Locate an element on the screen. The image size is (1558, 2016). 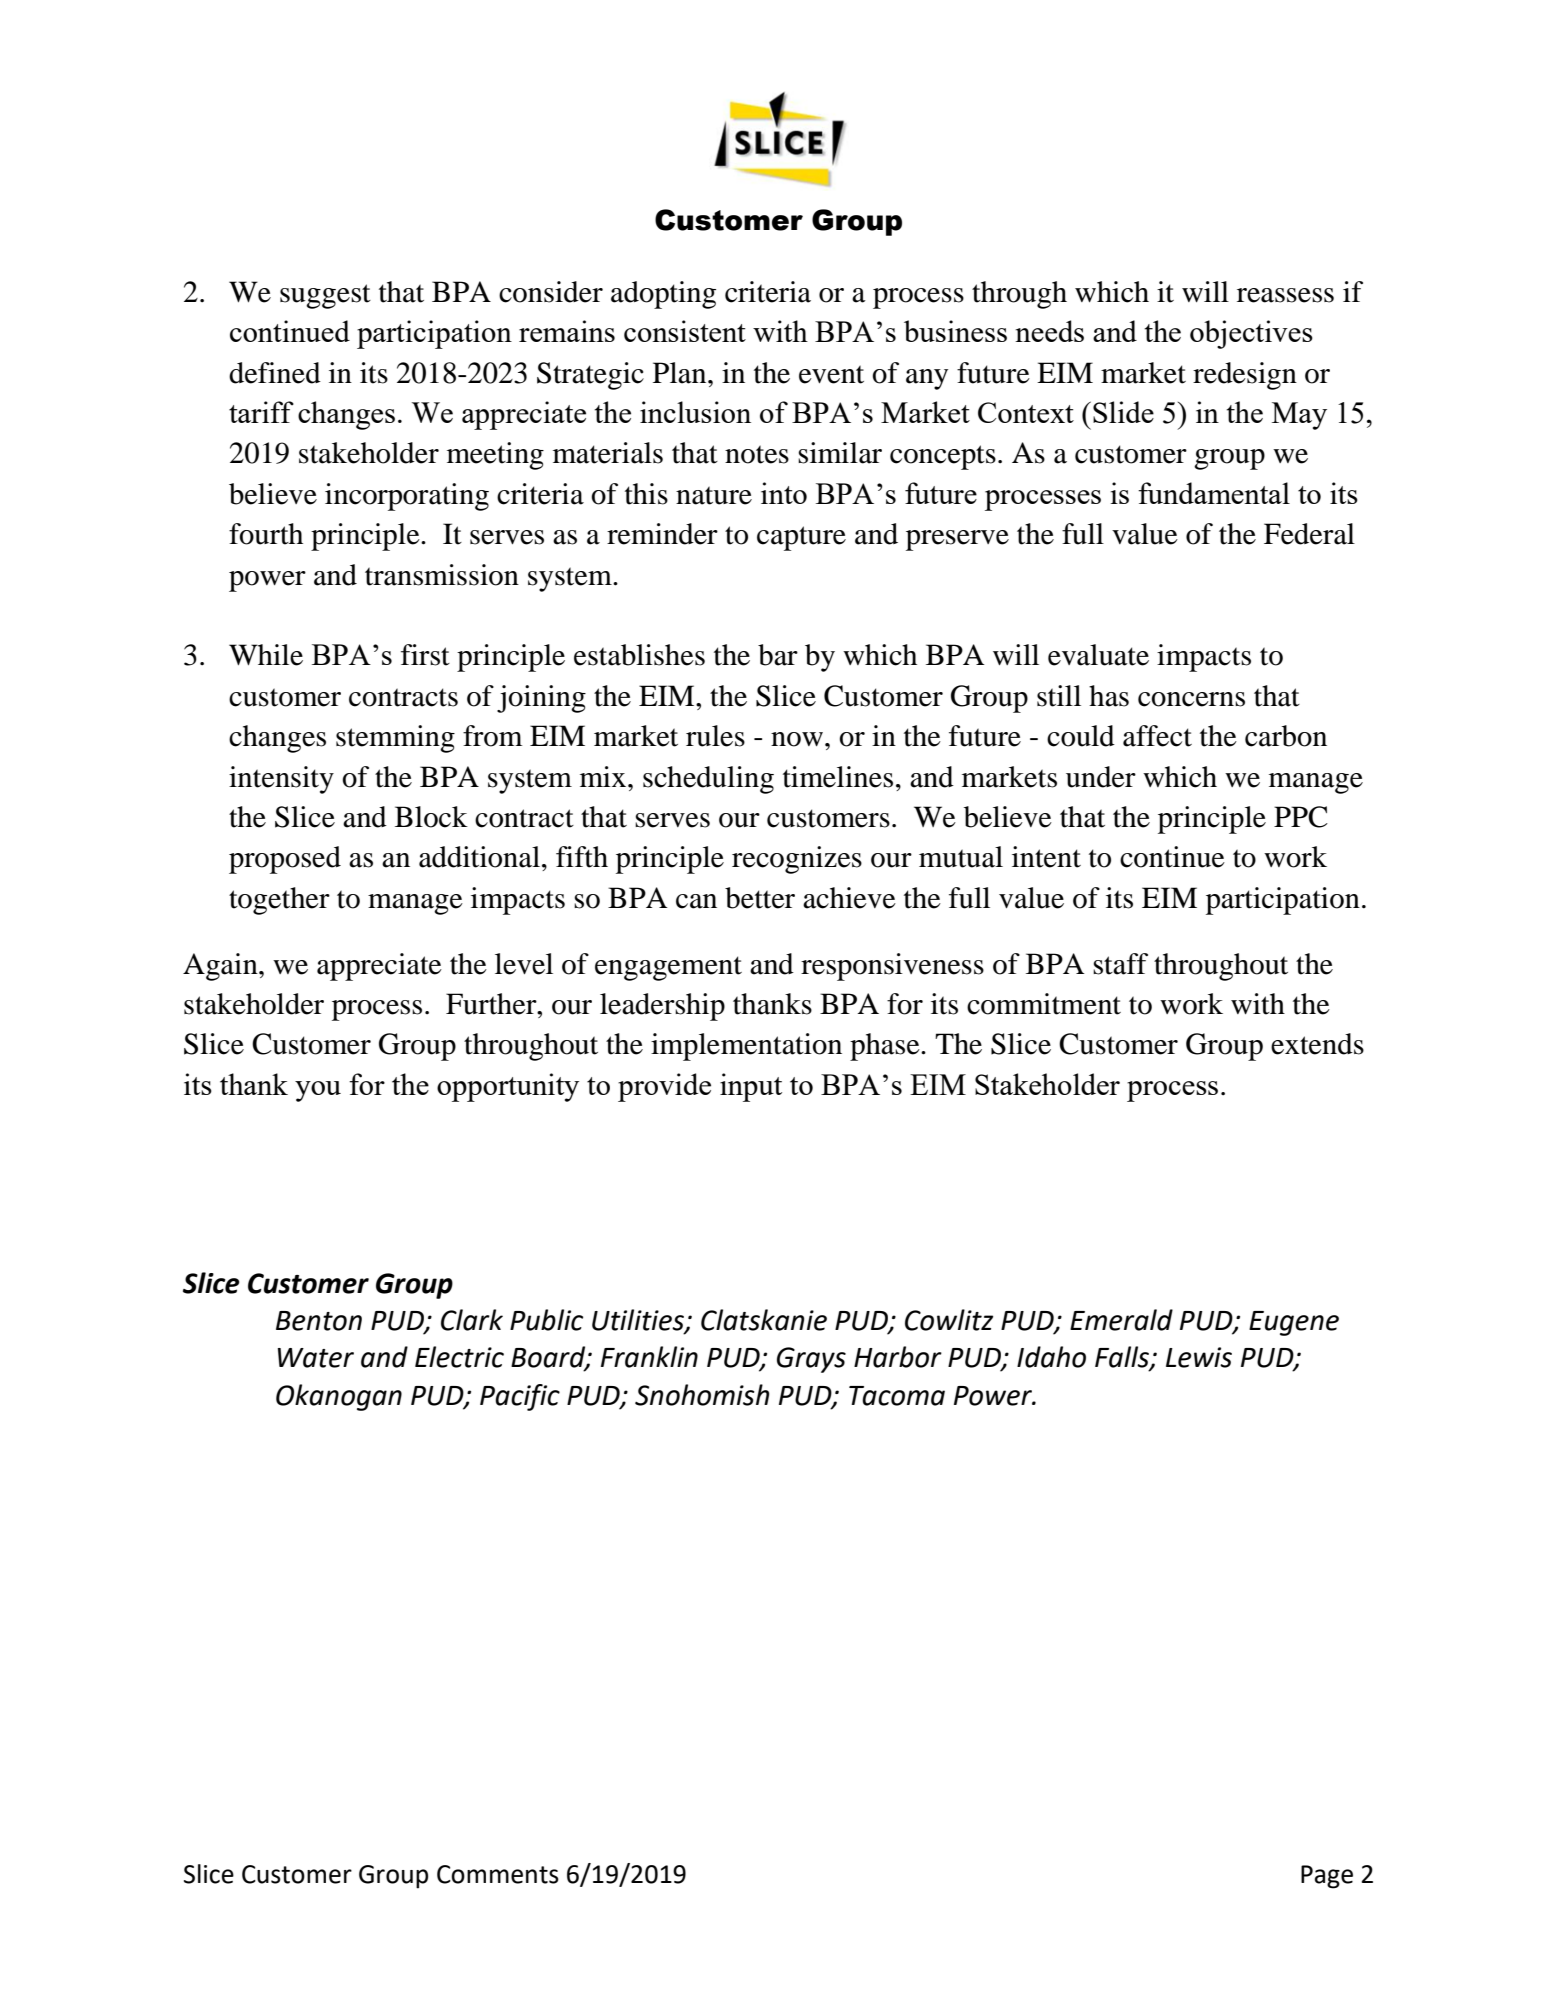
objectives is located at coordinates (1251, 334).
